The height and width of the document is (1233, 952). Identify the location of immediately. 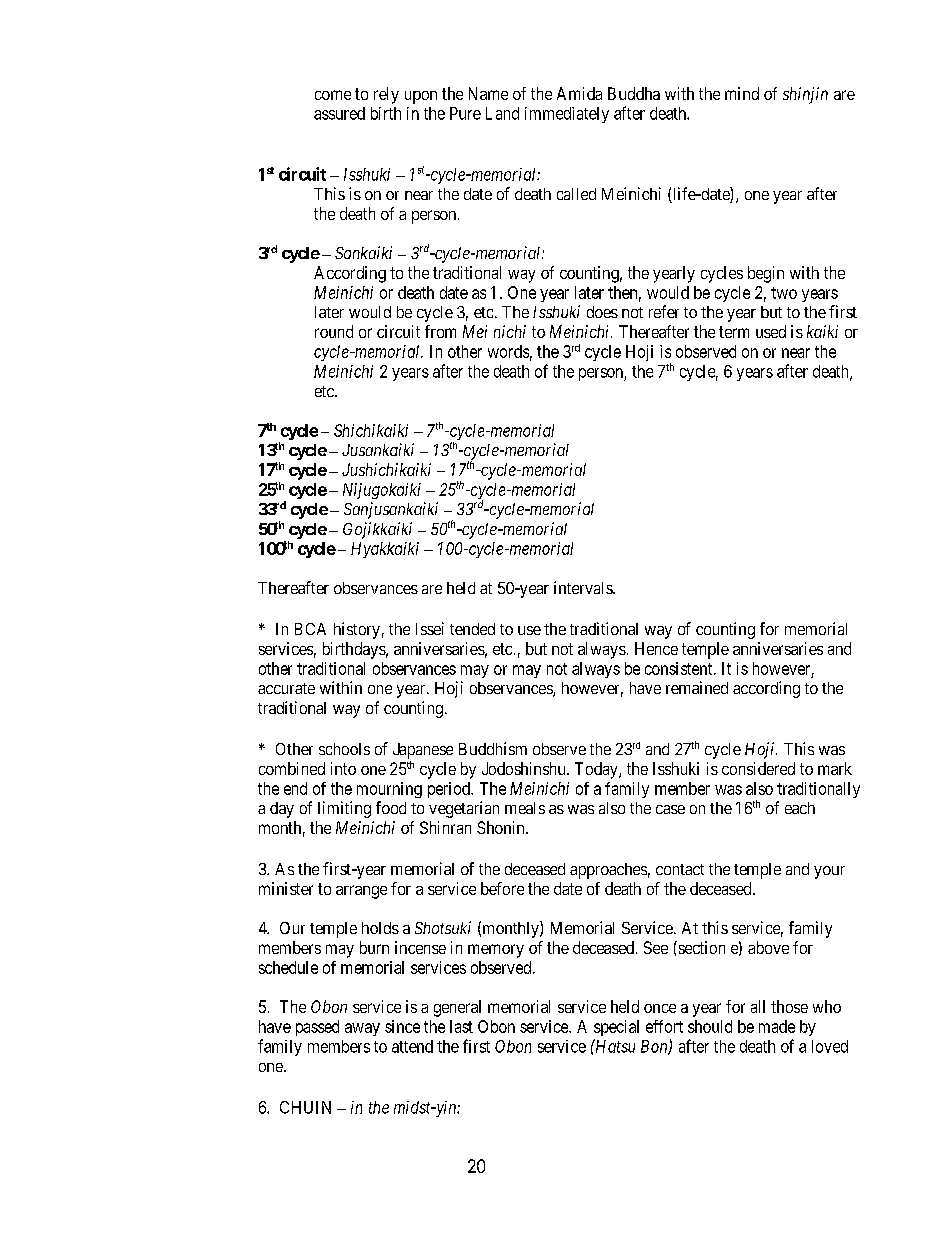
(567, 115).
